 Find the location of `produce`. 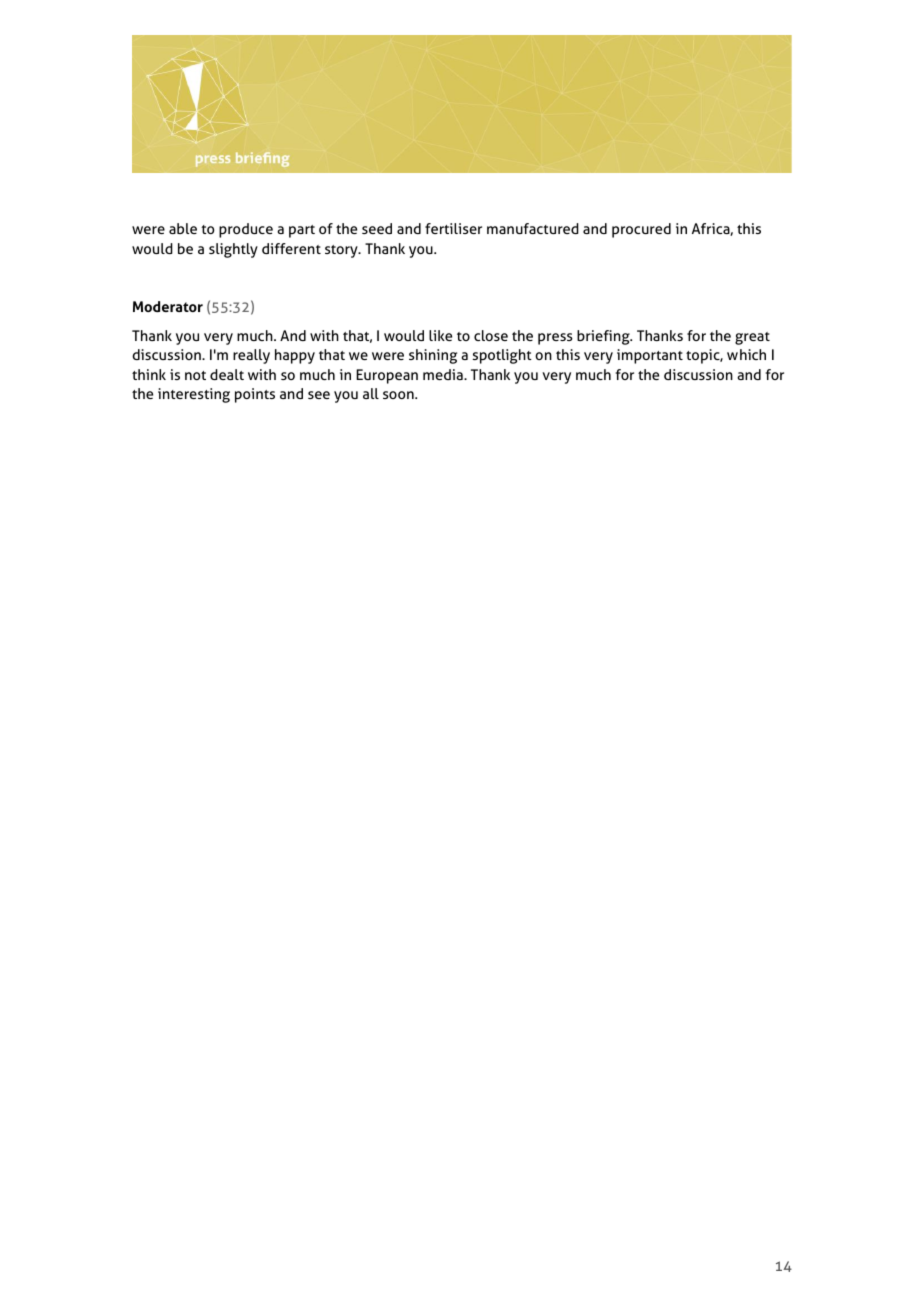

produce is located at coordinates (246, 230).
